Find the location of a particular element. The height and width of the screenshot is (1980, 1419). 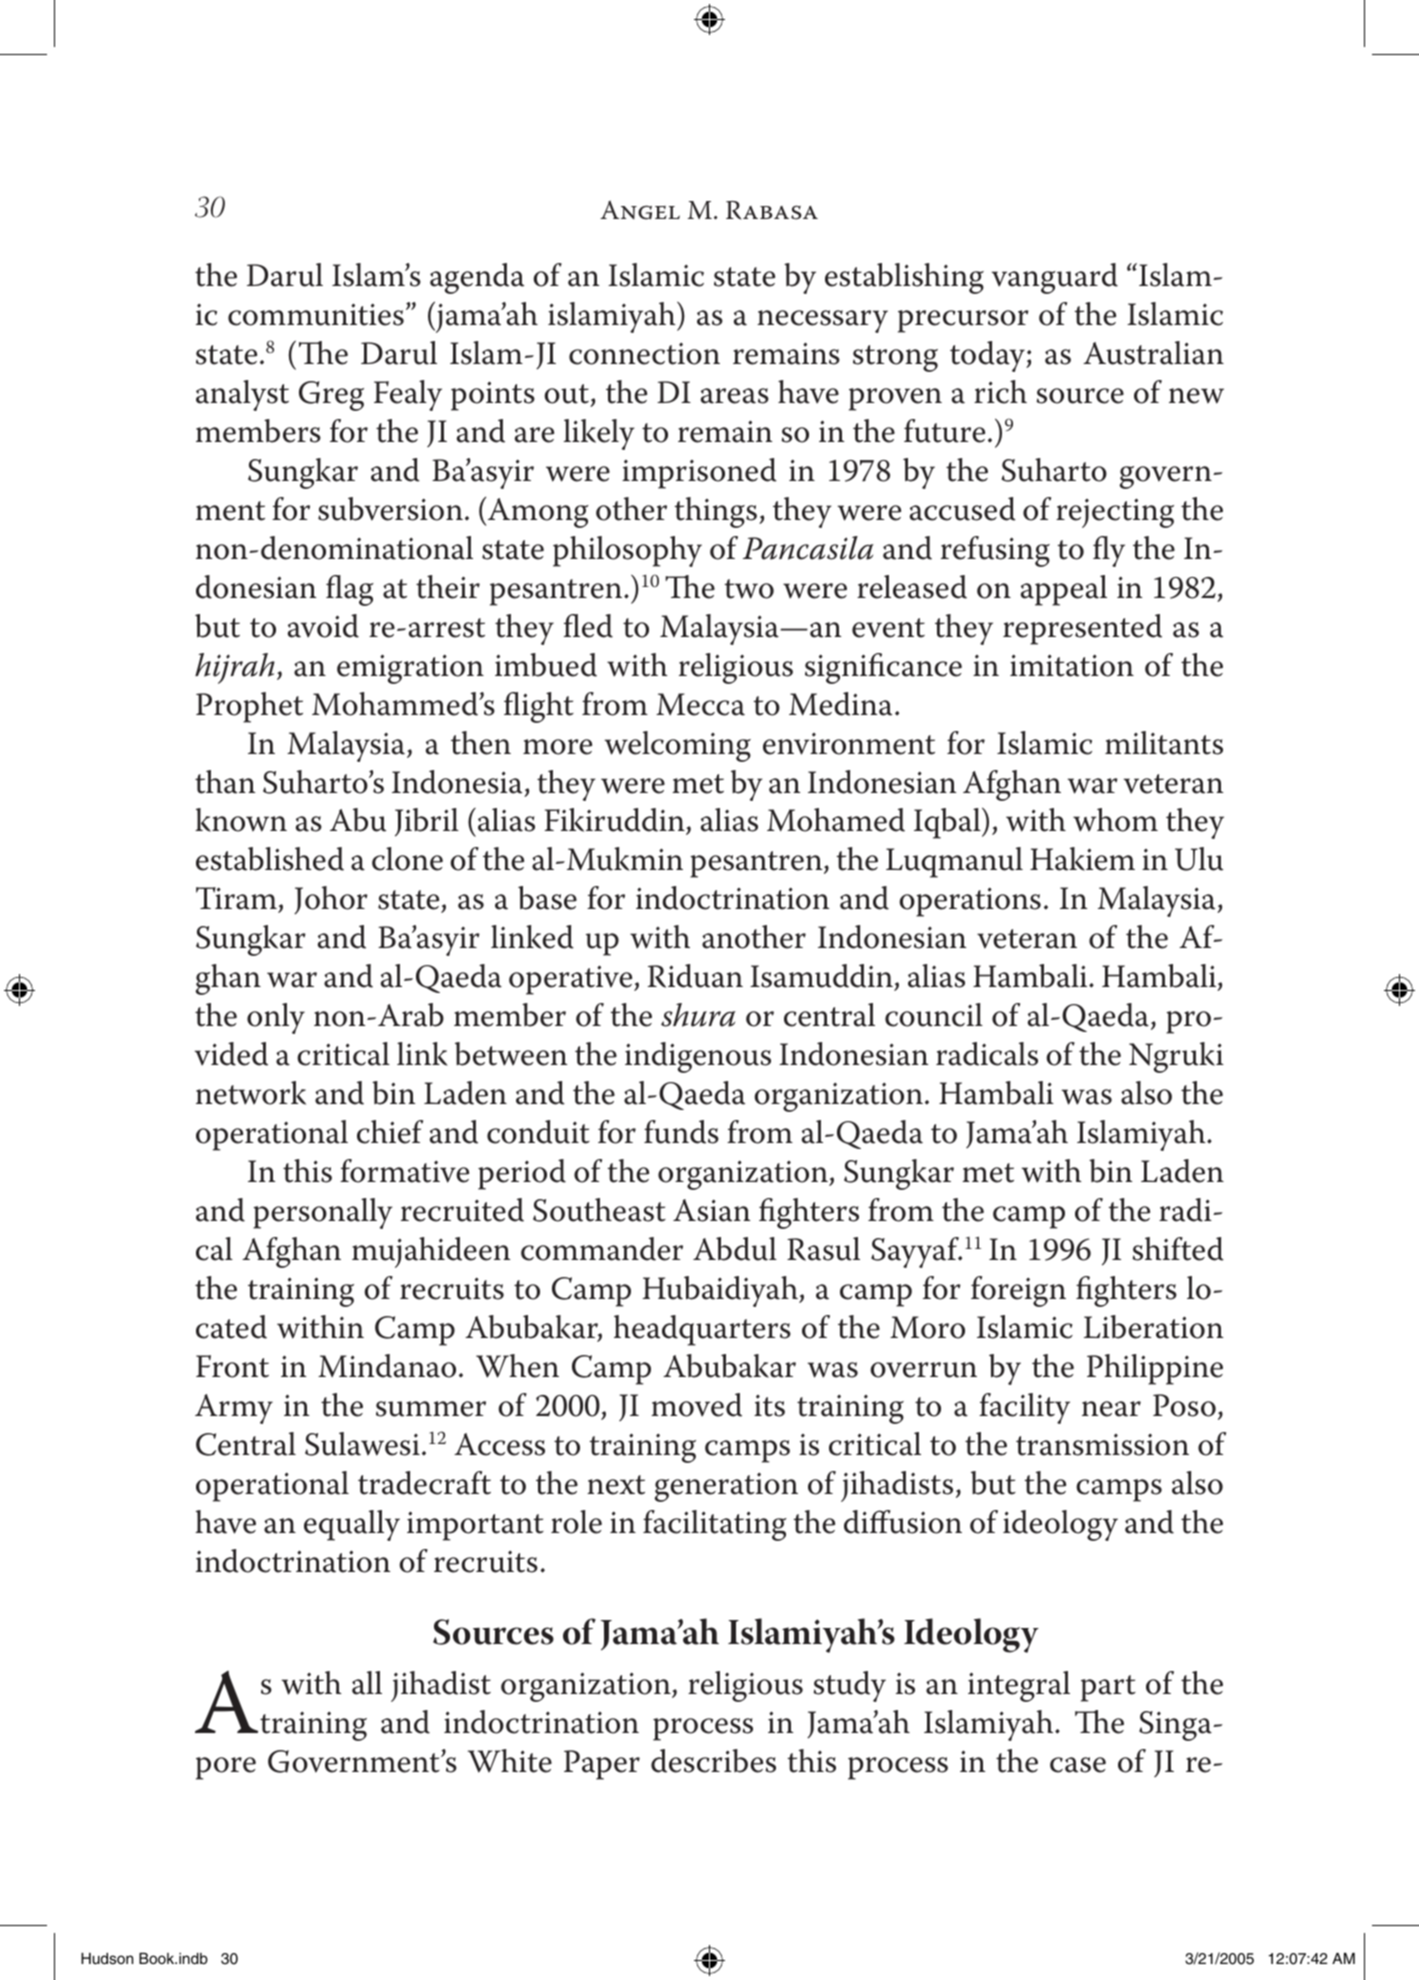

describes is located at coordinates (713, 1761).
